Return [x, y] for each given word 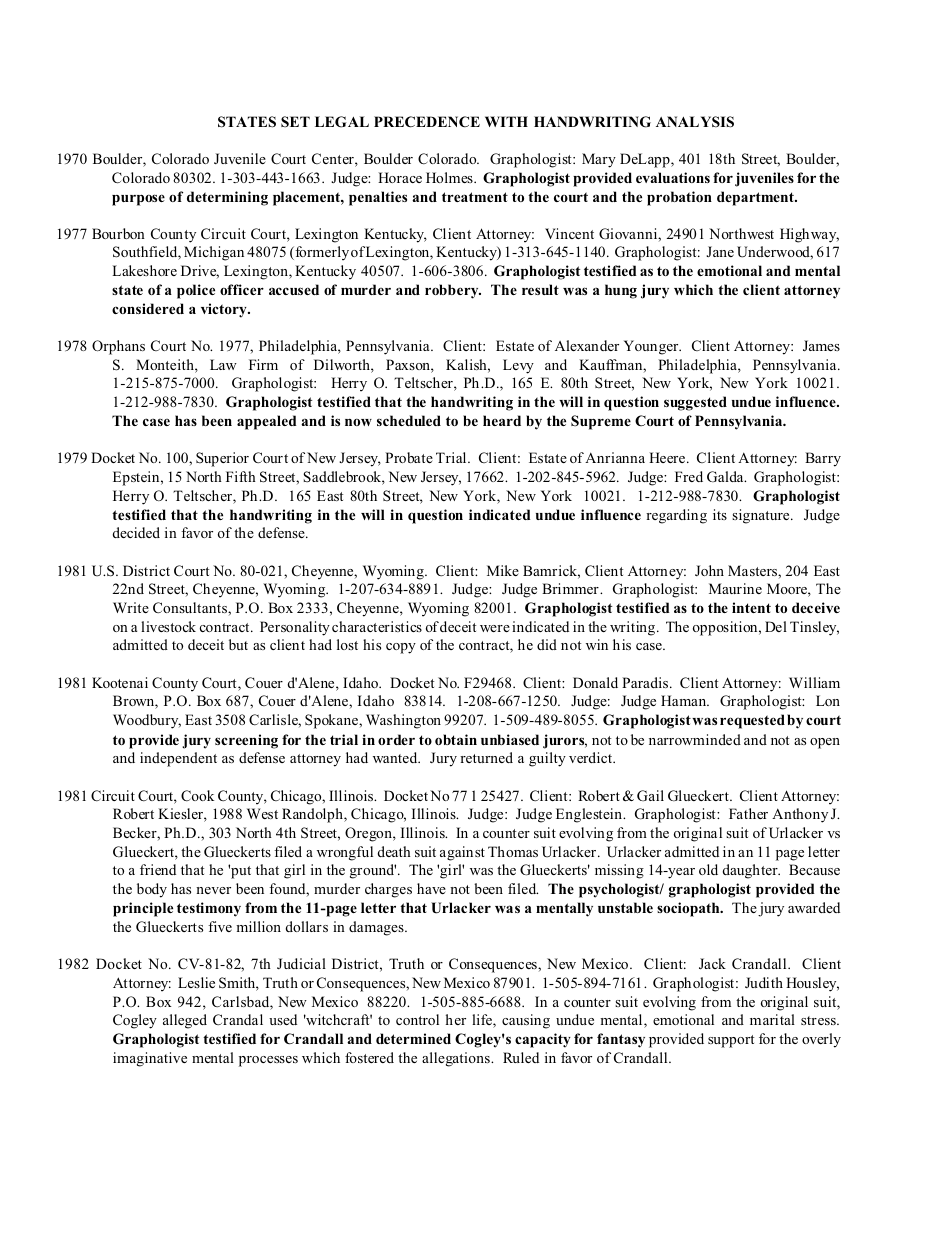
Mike [503, 570]
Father [748, 813]
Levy [518, 366]
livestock [168, 626]
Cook [197, 796]
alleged [185, 1021]
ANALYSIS [695, 122]
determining [227, 198]
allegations [457, 1059]
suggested [695, 403]
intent [751, 607]
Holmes [450, 177]
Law [223, 364]
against [462, 853]
